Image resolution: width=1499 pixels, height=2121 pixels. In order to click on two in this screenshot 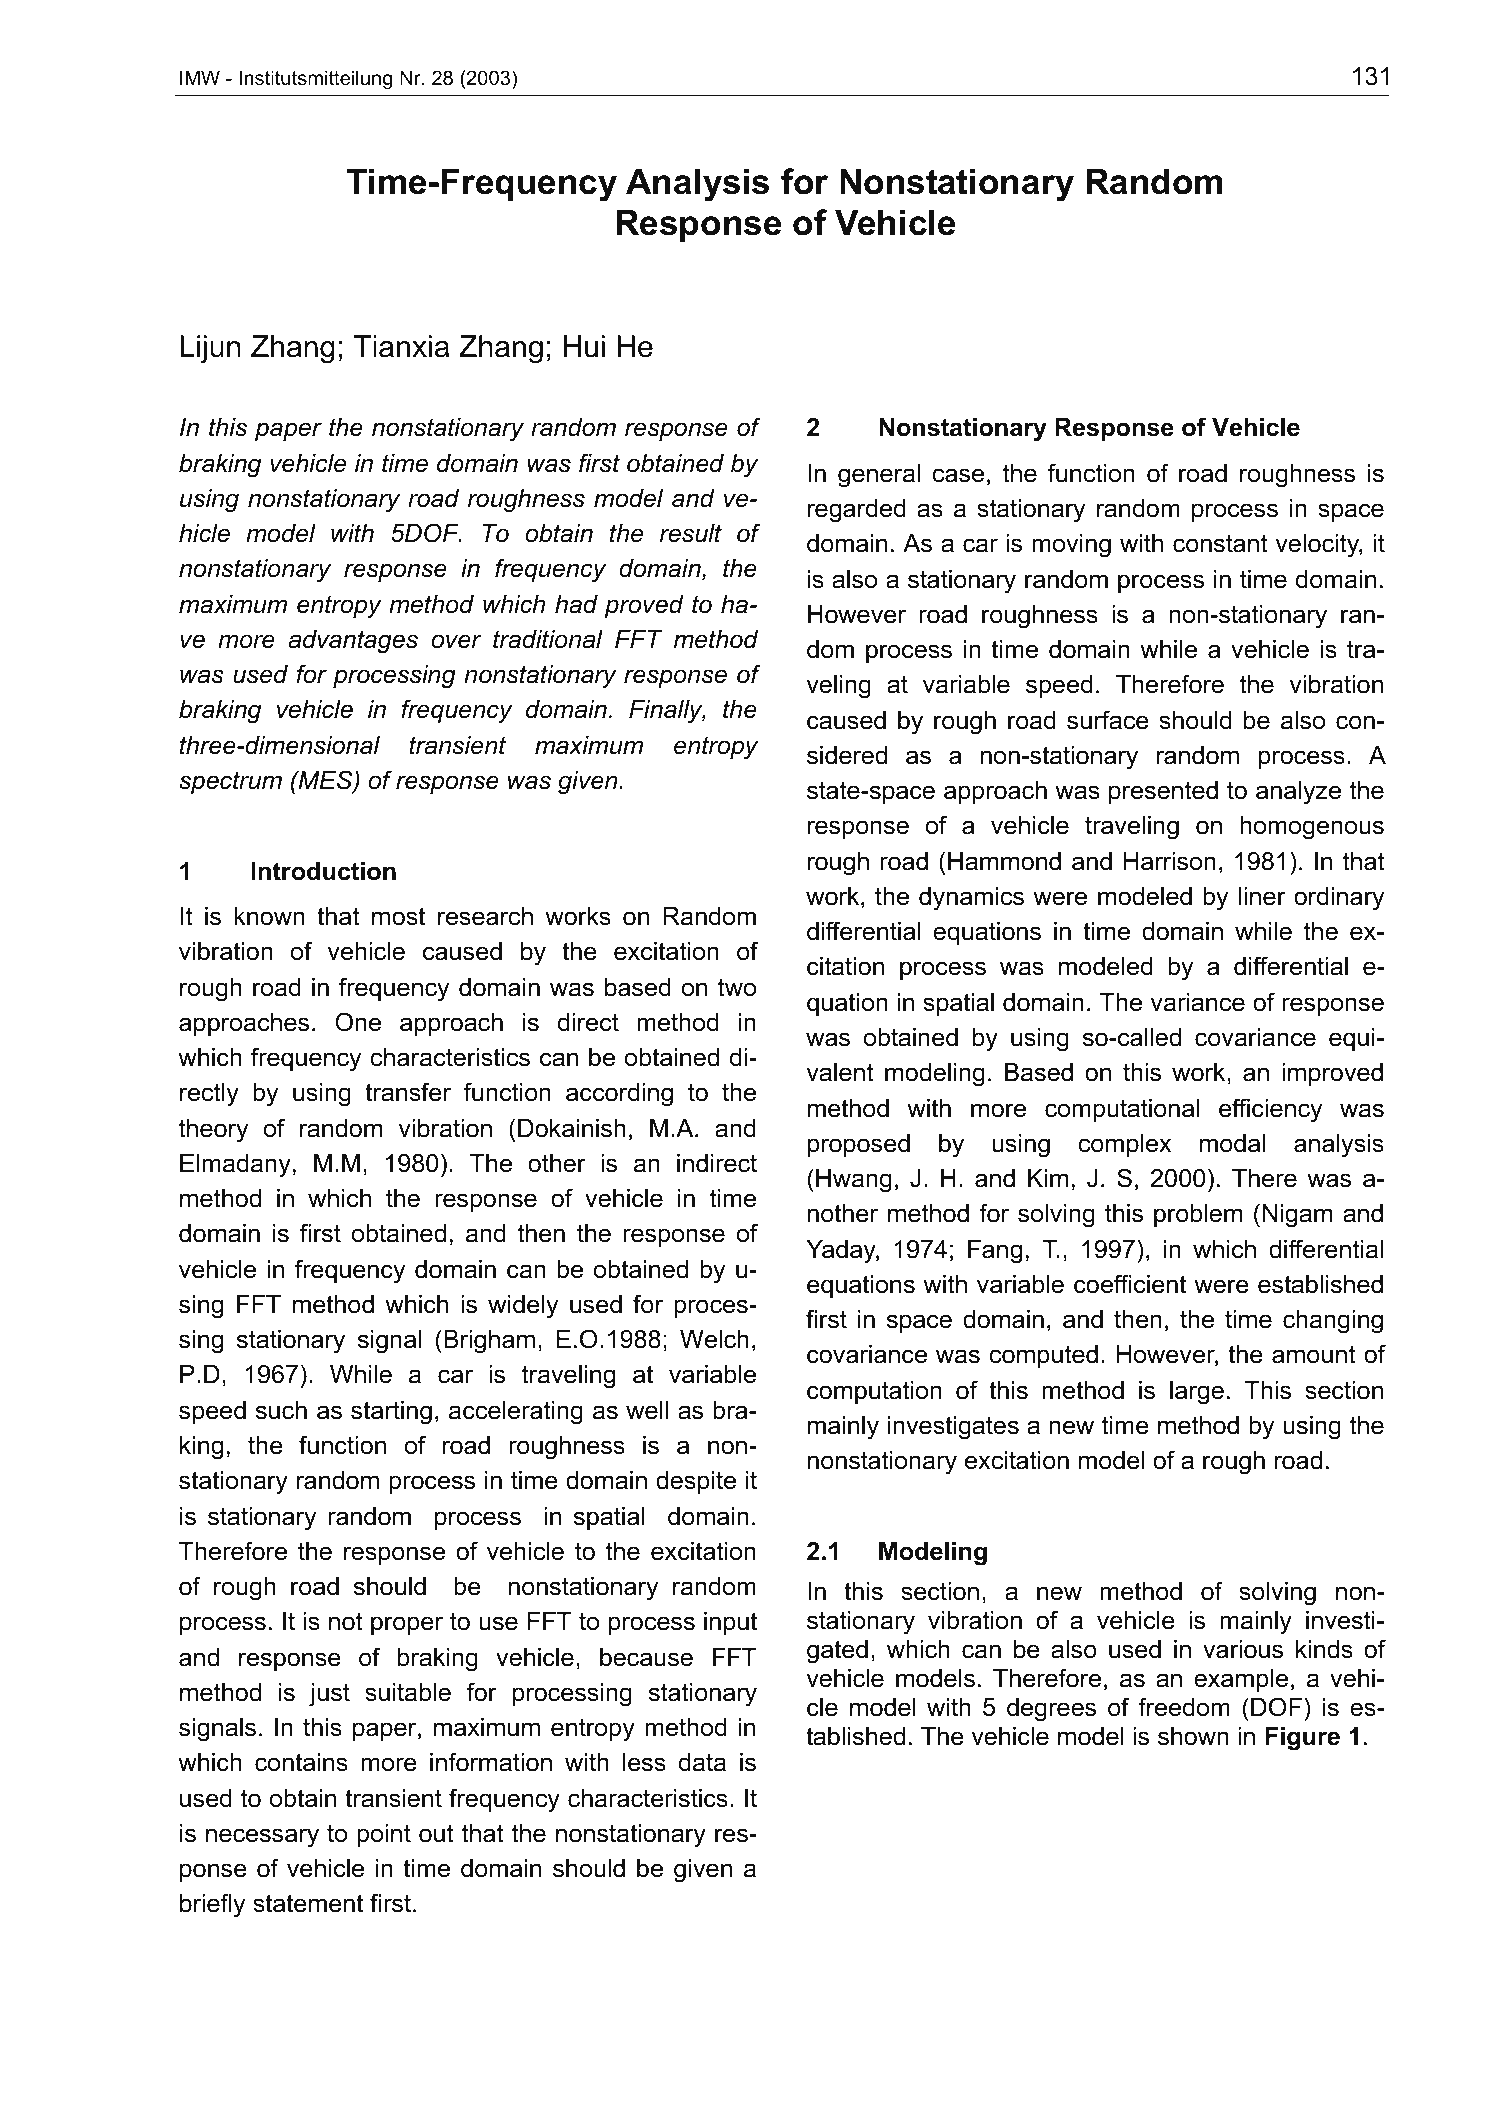, I will do `click(737, 987)`.
